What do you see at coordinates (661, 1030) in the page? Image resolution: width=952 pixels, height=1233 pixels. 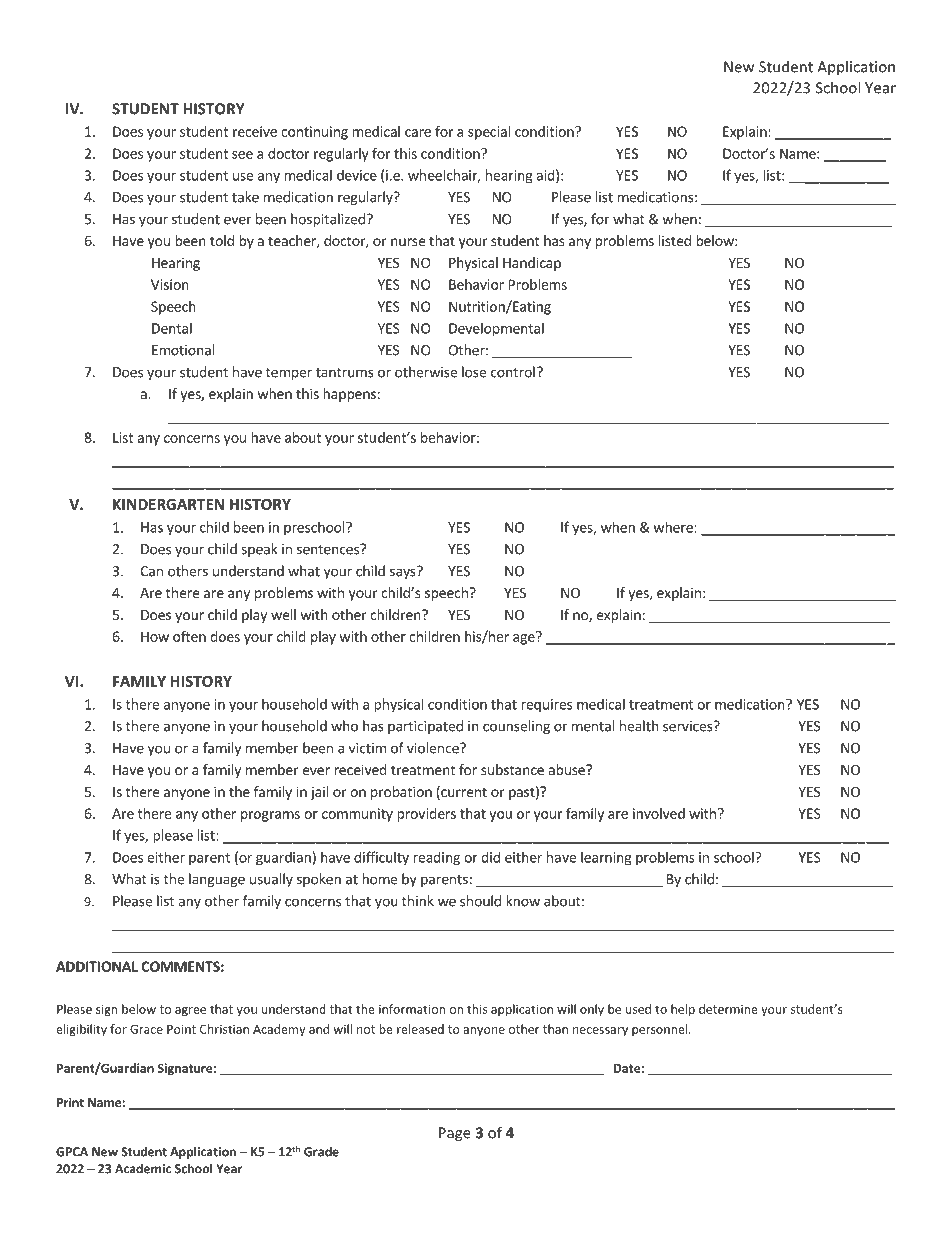 I see `personnel` at bounding box center [661, 1030].
